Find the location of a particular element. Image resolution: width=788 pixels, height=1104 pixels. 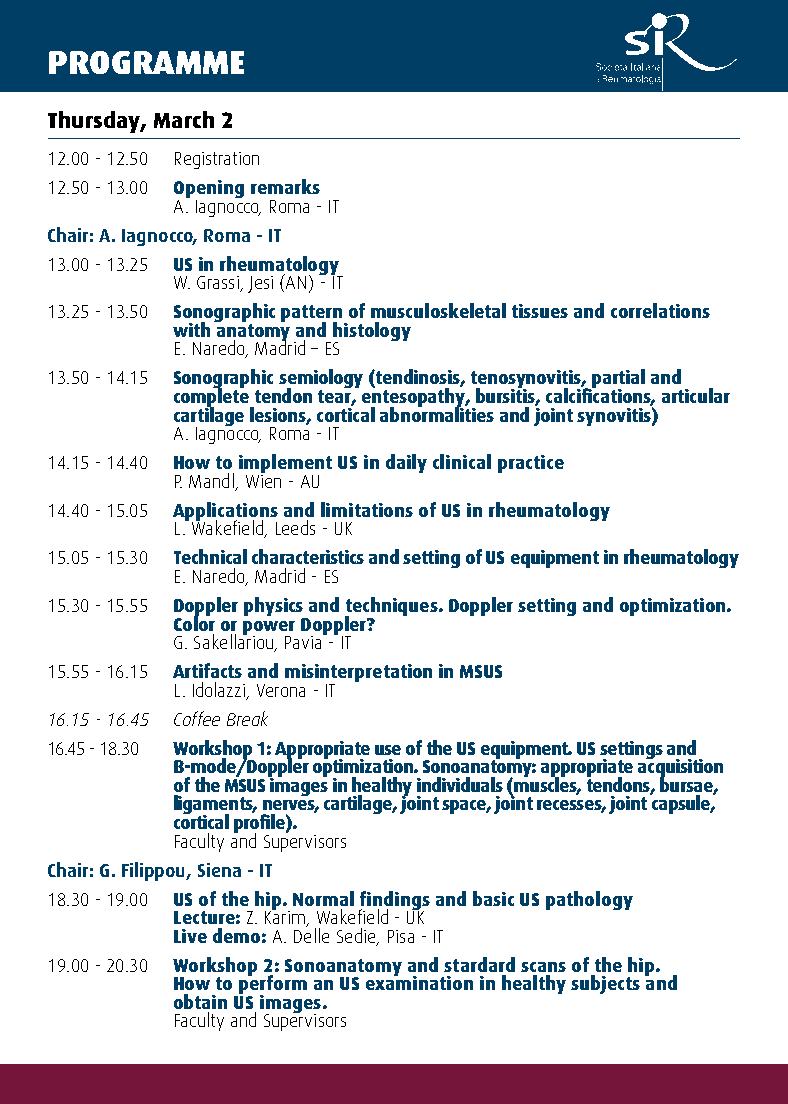

tissues is located at coordinates (540, 311).
